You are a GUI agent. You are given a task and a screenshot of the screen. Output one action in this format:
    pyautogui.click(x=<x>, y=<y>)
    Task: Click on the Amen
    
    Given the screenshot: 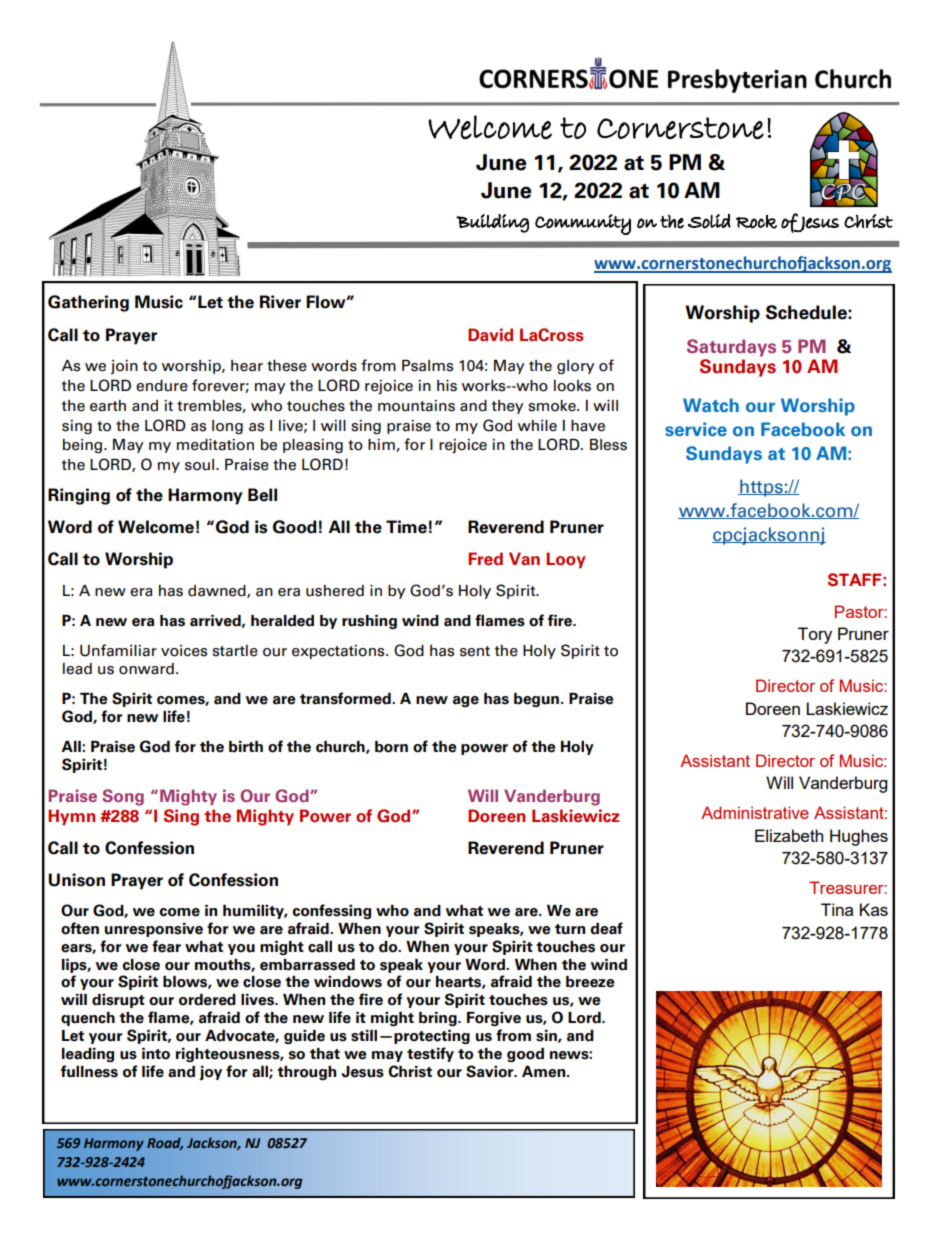 What is the action you would take?
    pyautogui.click(x=545, y=1072)
